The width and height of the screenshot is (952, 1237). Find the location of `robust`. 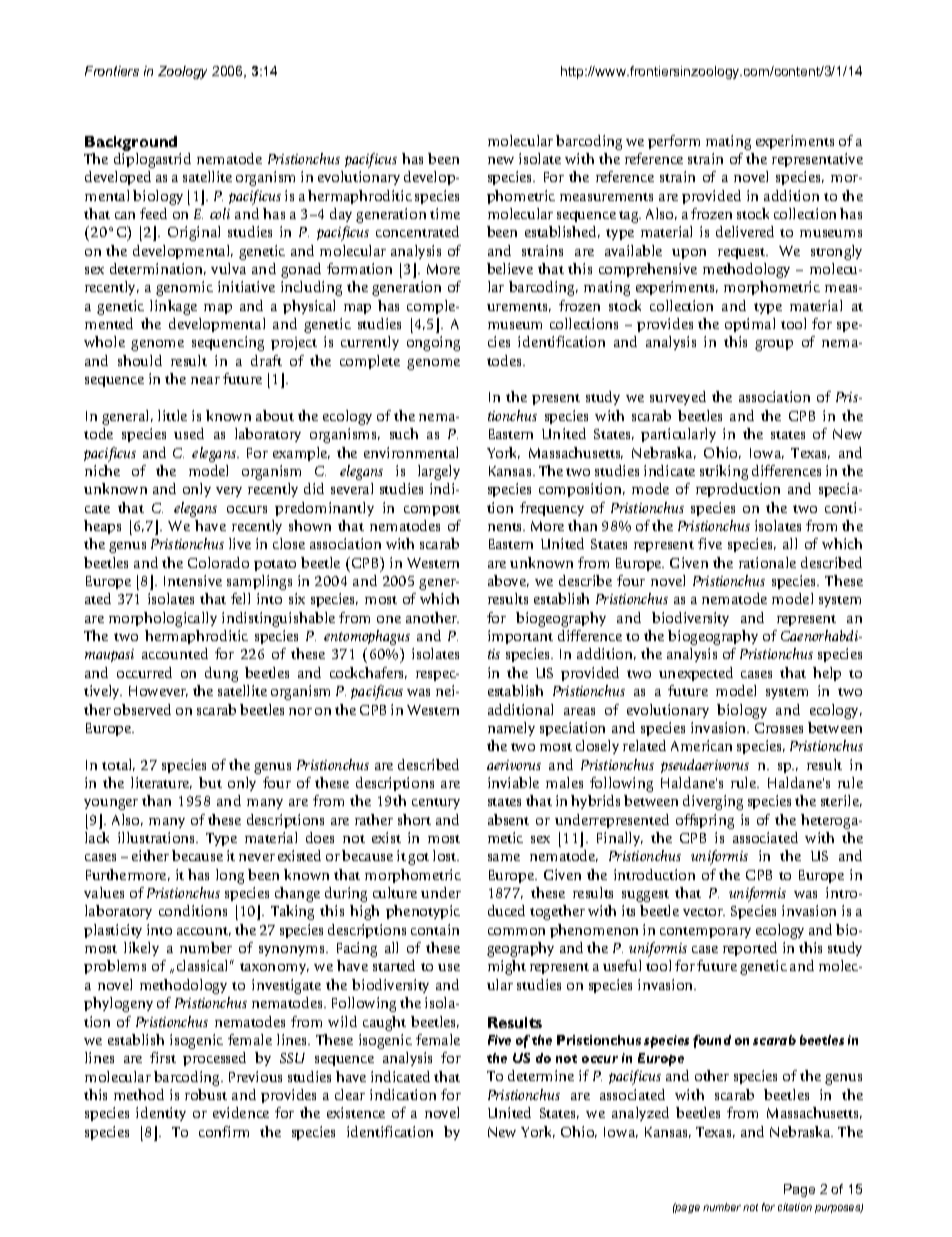

robust is located at coordinates (206, 1094).
